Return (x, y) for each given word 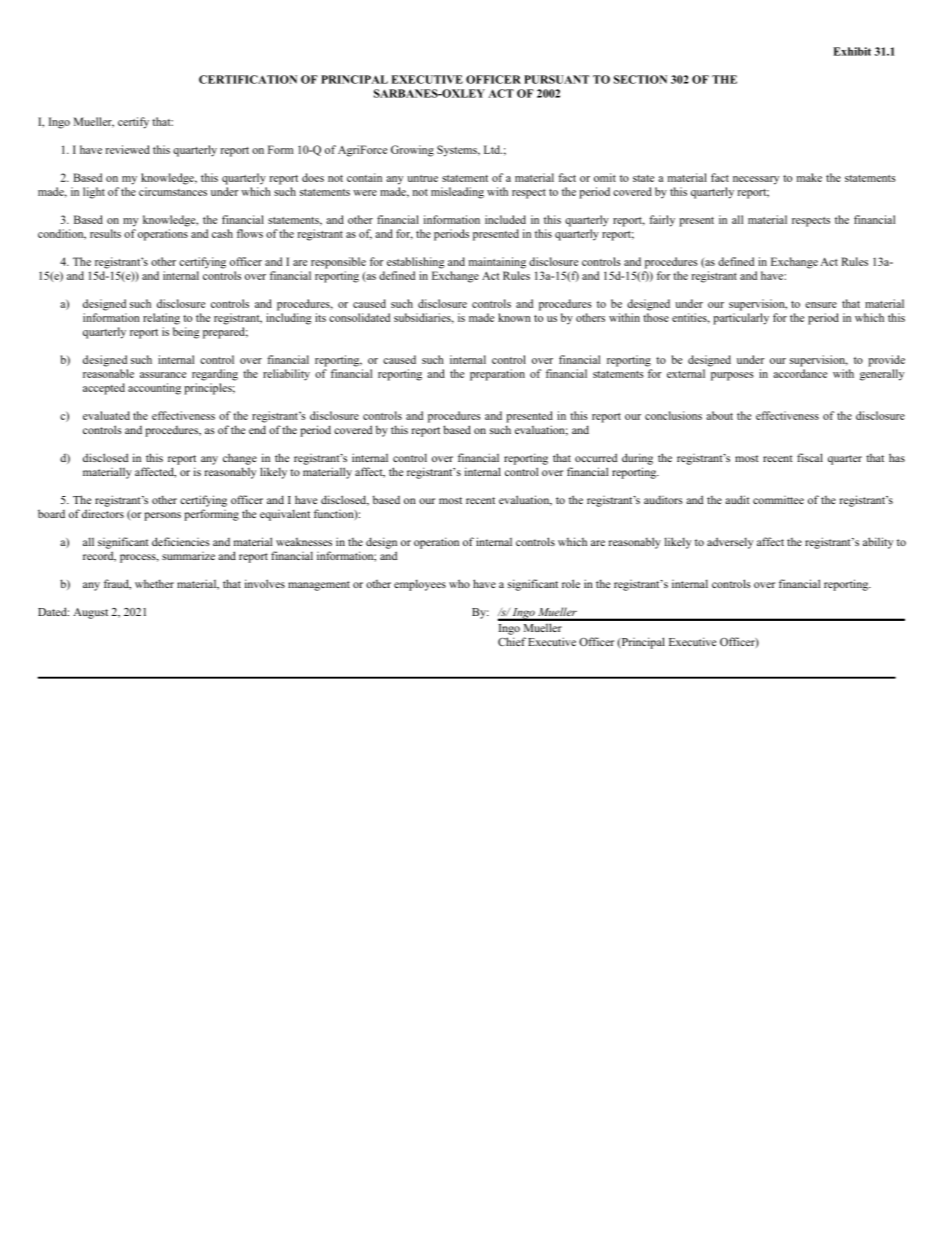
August (90, 613)
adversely (730, 543)
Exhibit (852, 51)
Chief (512, 641)
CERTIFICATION (248, 79)
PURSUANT (556, 79)
